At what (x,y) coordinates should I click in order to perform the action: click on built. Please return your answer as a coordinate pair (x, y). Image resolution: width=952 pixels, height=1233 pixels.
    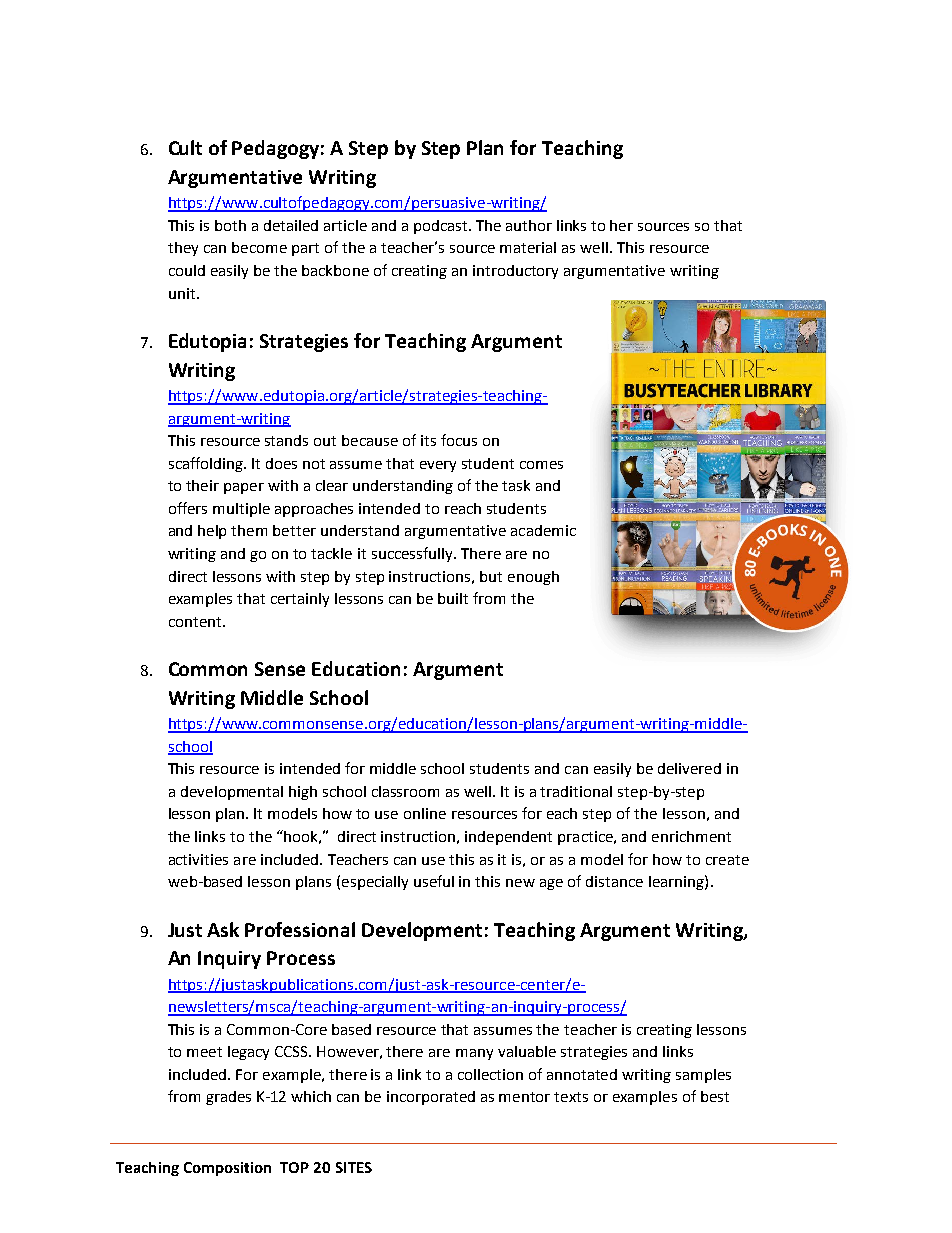
    Looking at the image, I should click on (453, 598).
